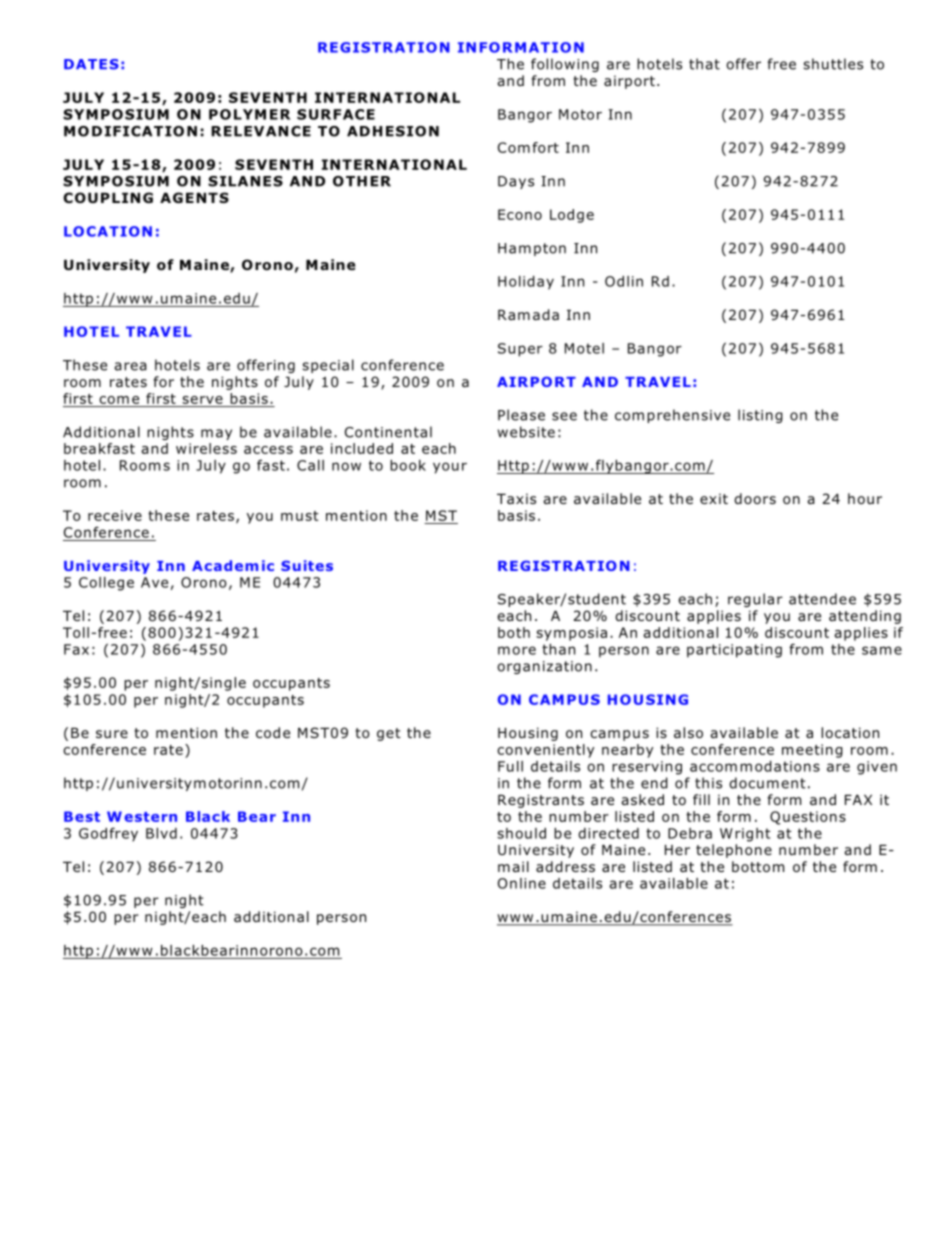  I want to click on AGENTS, so click(194, 197).
